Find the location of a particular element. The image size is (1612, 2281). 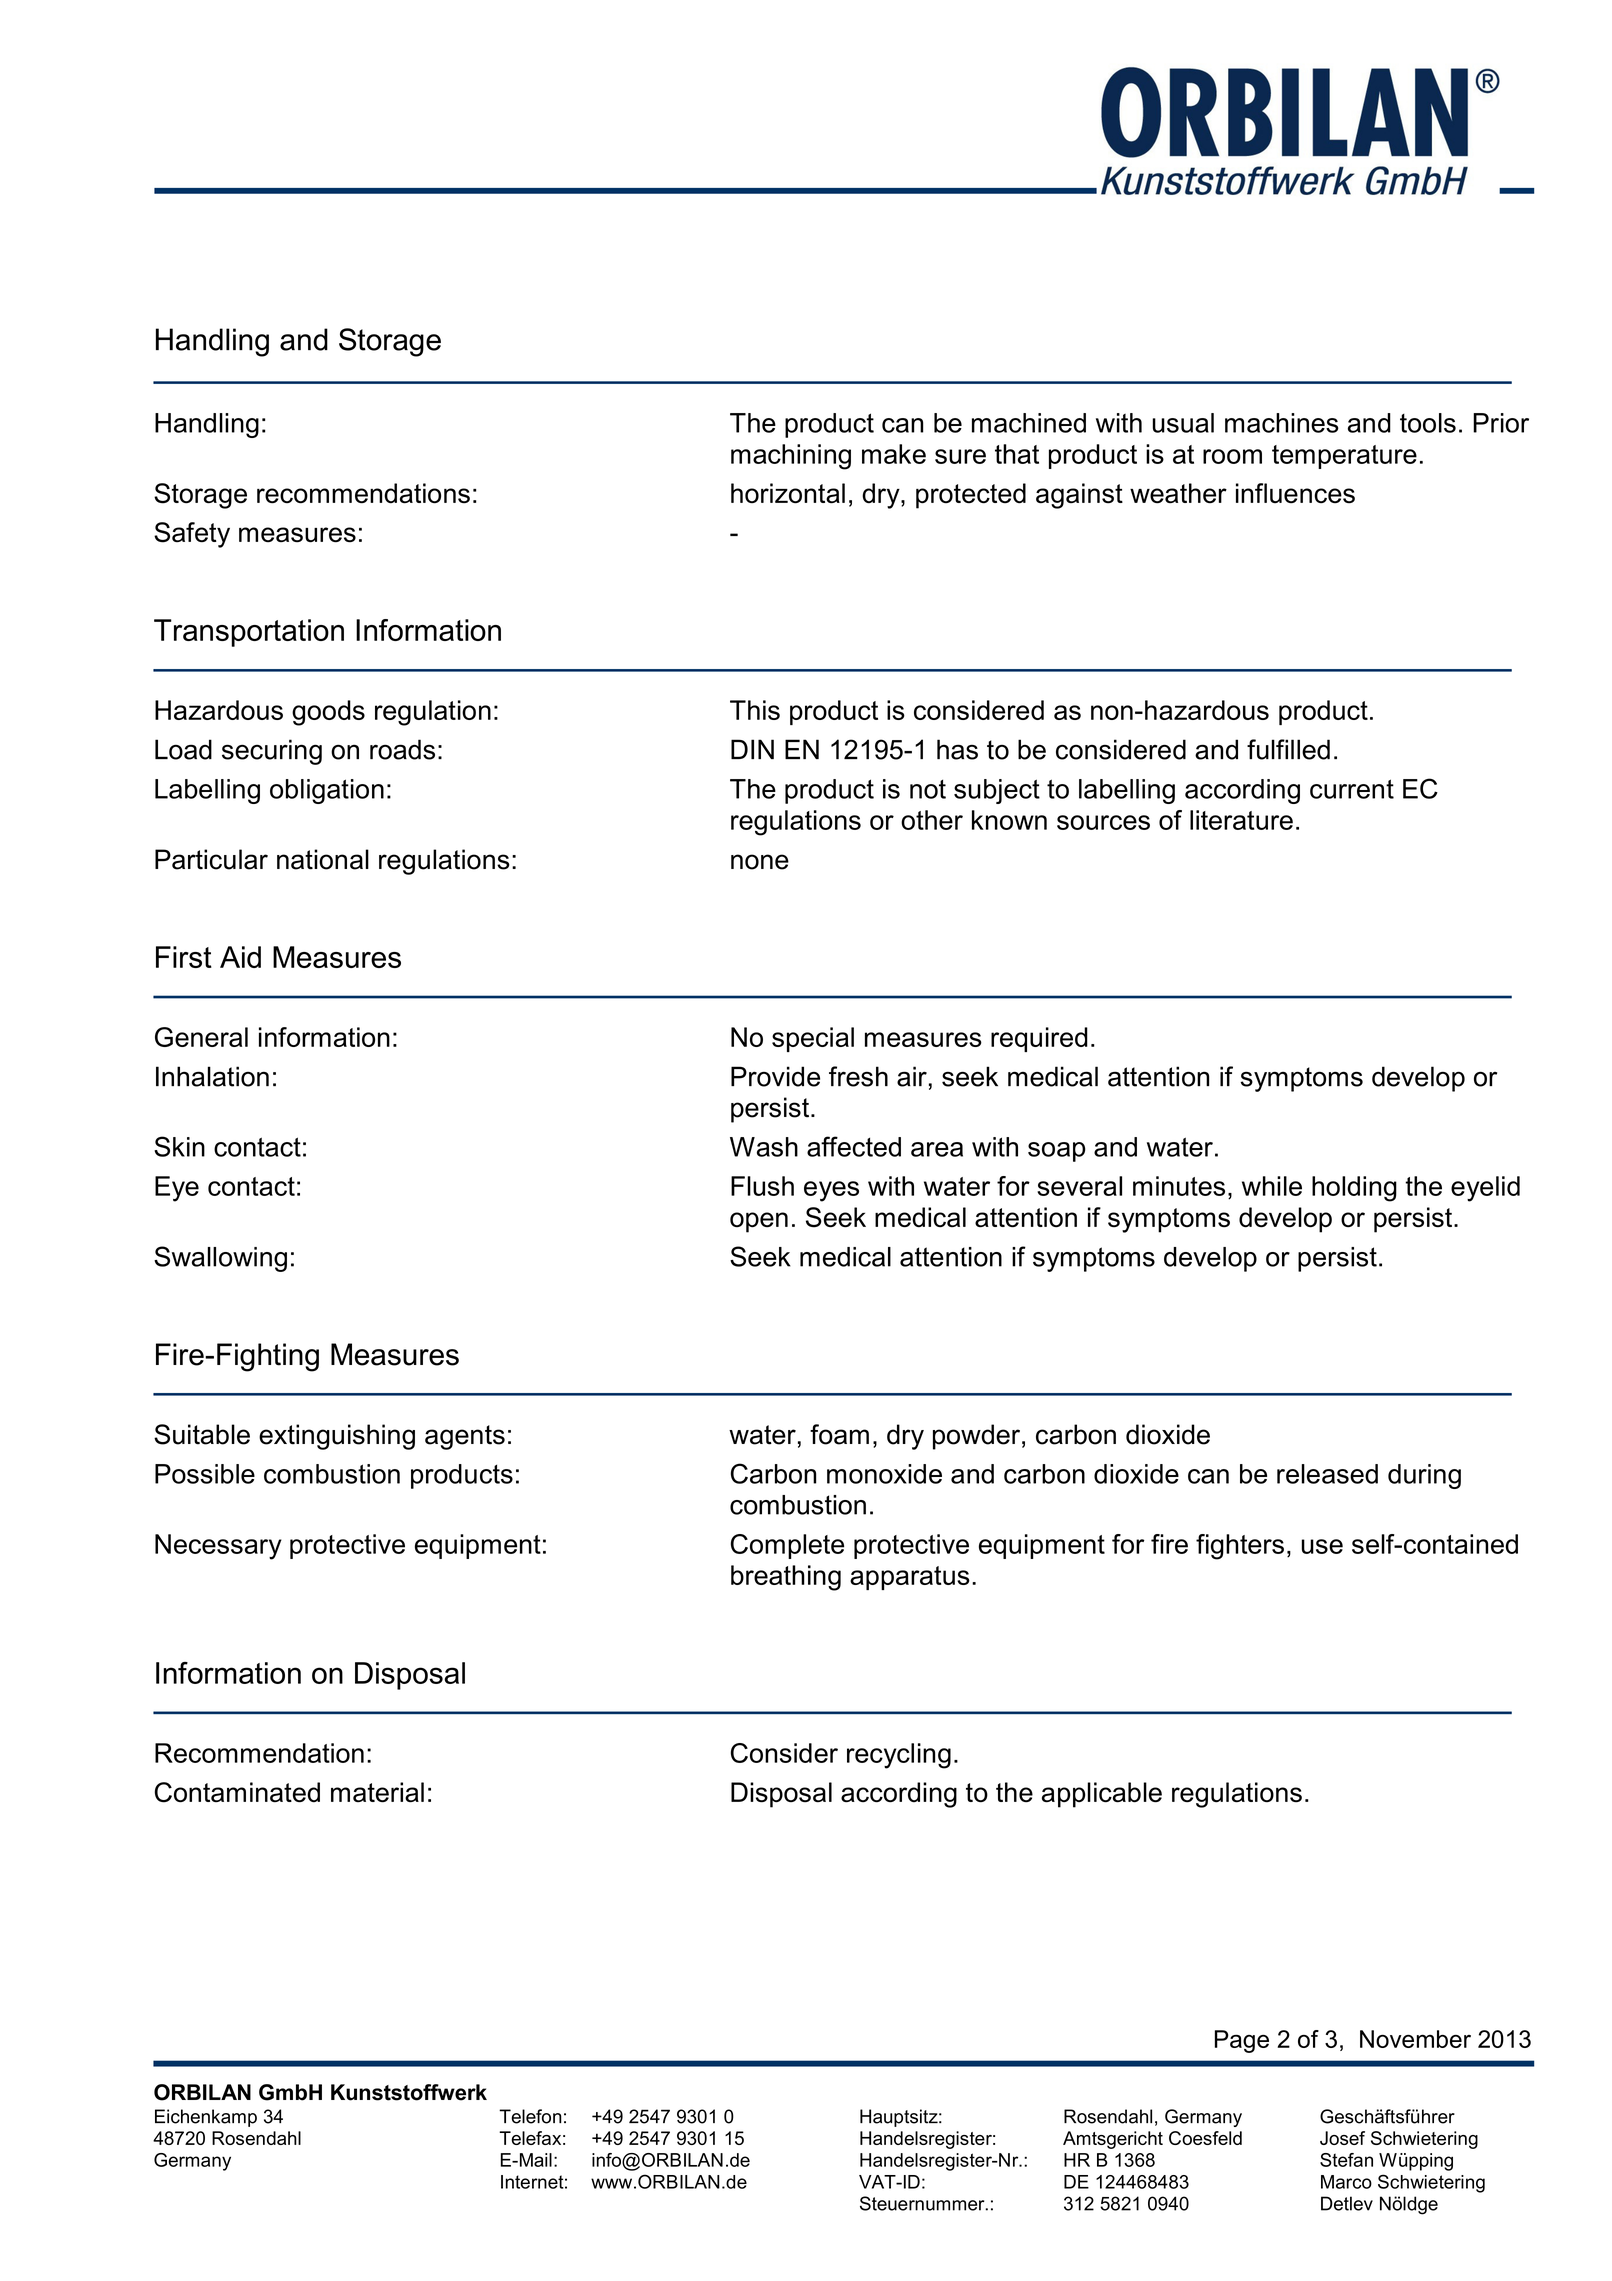

not is located at coordinates (928, 789).
